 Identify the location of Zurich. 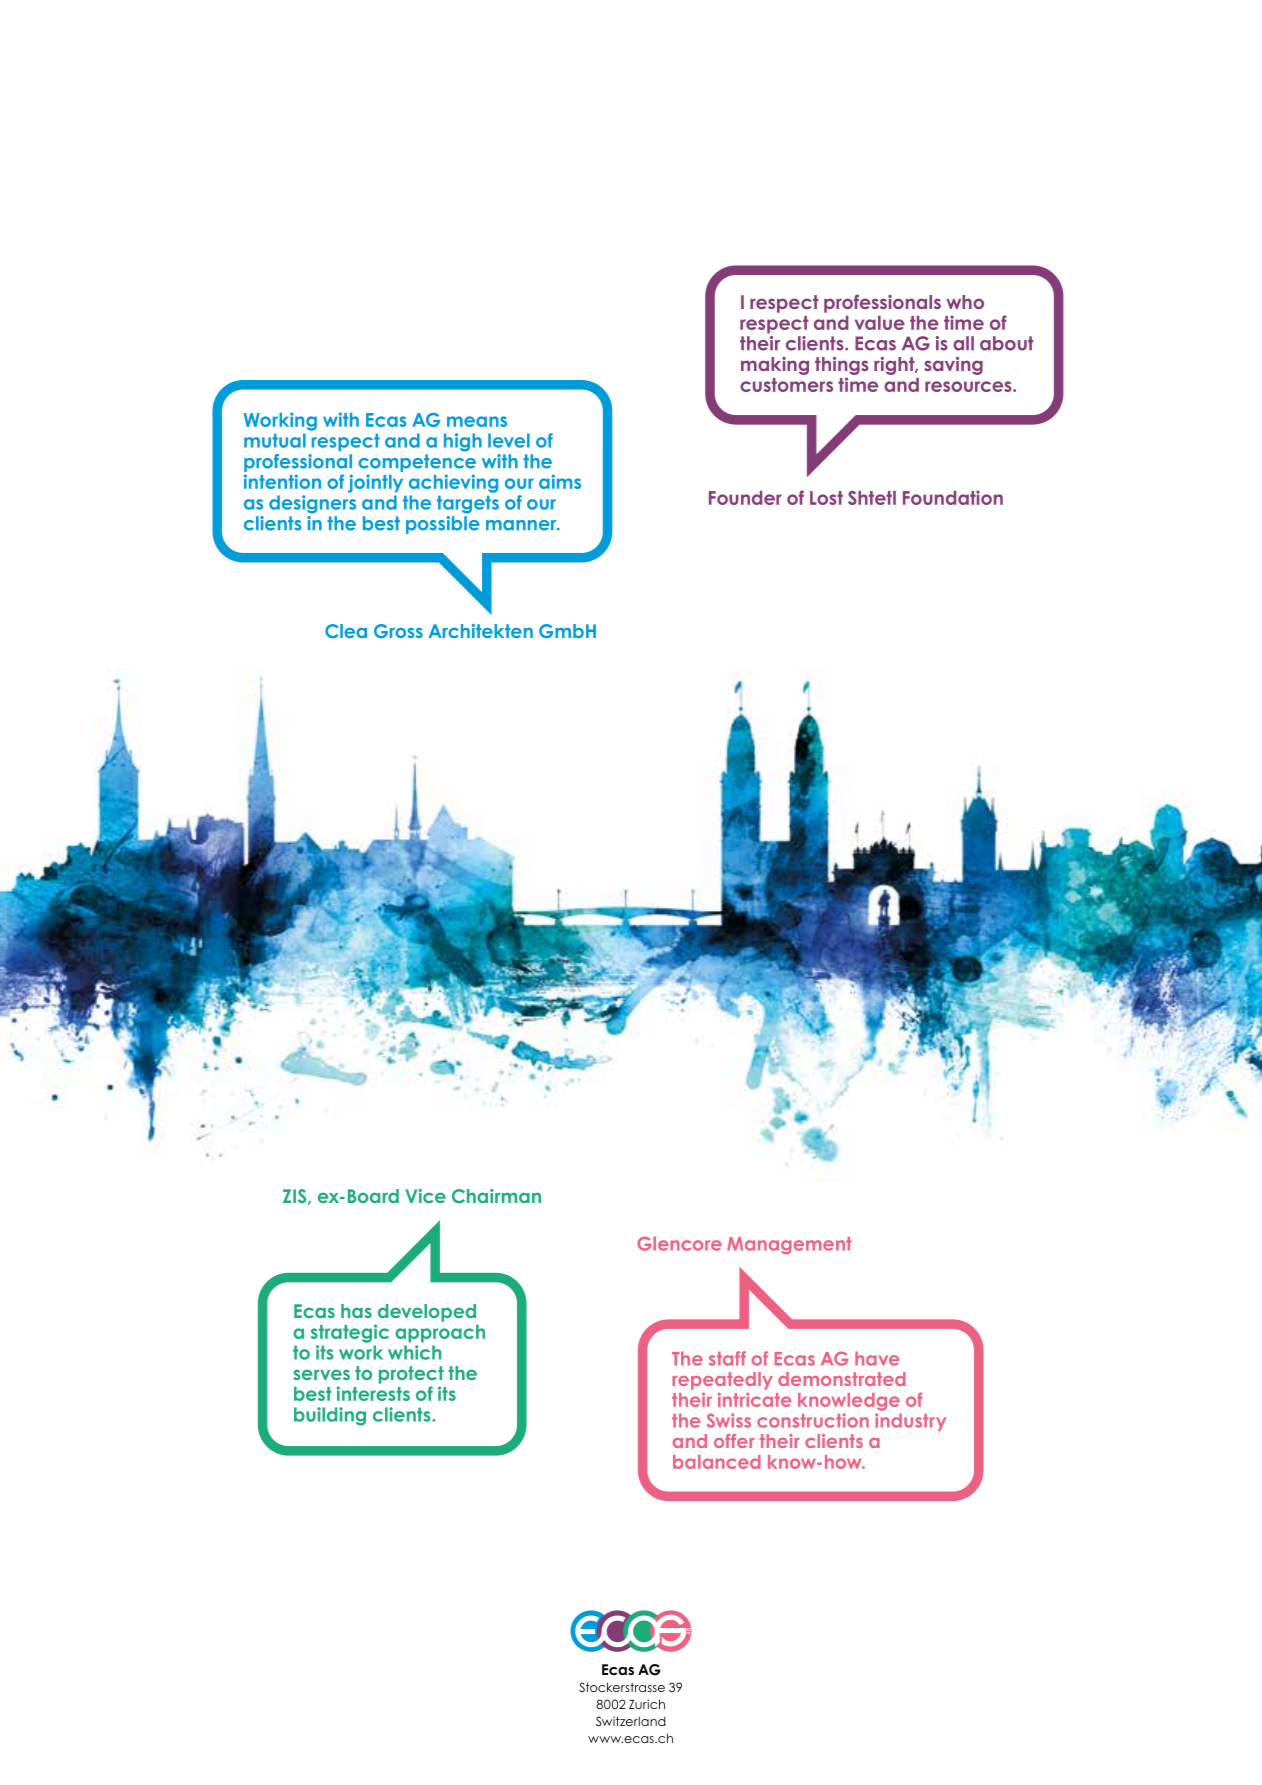
(647, 1704).
